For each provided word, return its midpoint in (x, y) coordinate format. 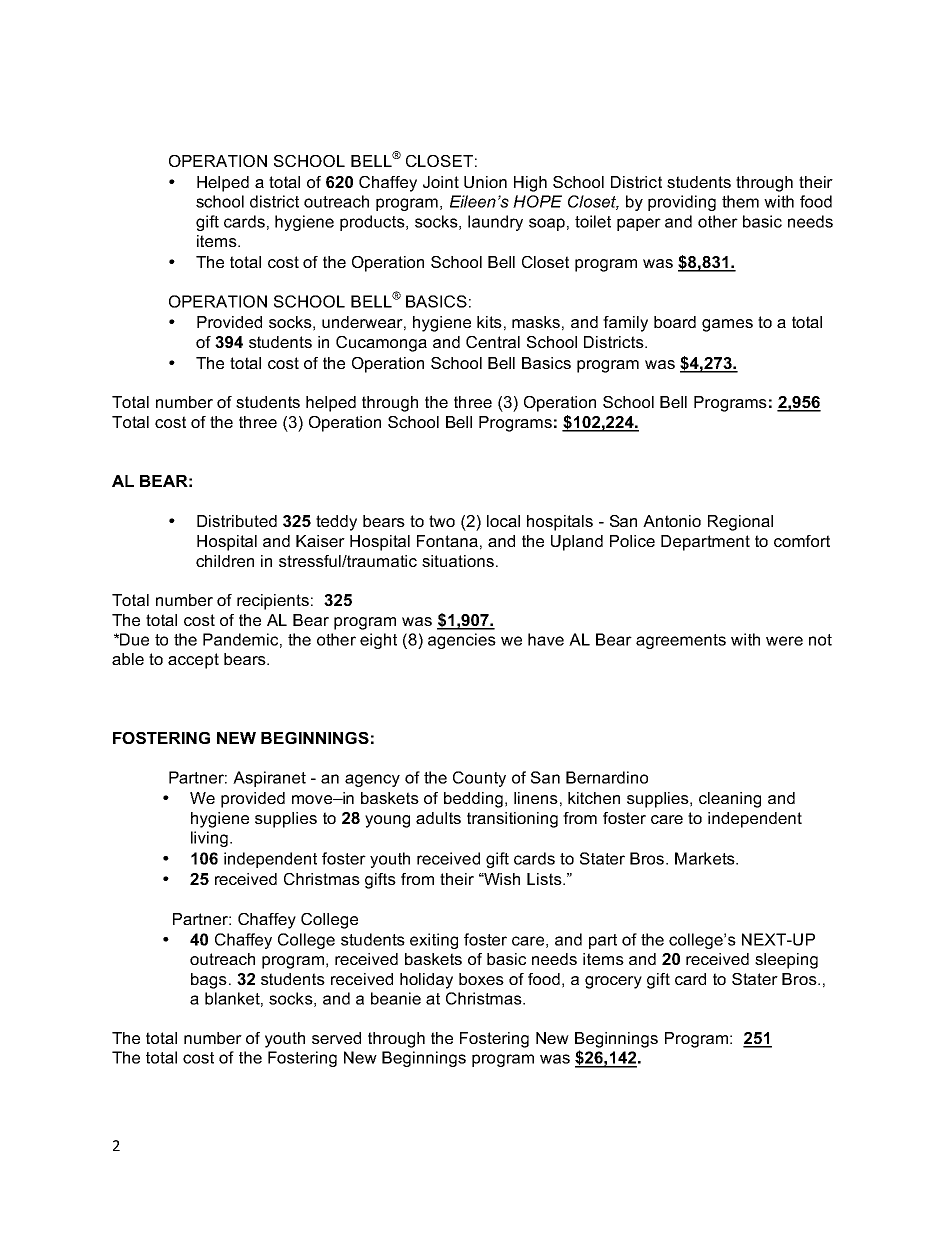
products (373, 223)
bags (209, 981)
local (503, 521)
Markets (706, 858)
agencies (462, 641)
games (727, 325)
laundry (495, 223)
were (784, 641)
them (740, 201)
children (225, 561)
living (209, 839)
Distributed (237, 521)
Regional (740, 523)
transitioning (512, 820)
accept (193, 661)
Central (493, 342)
